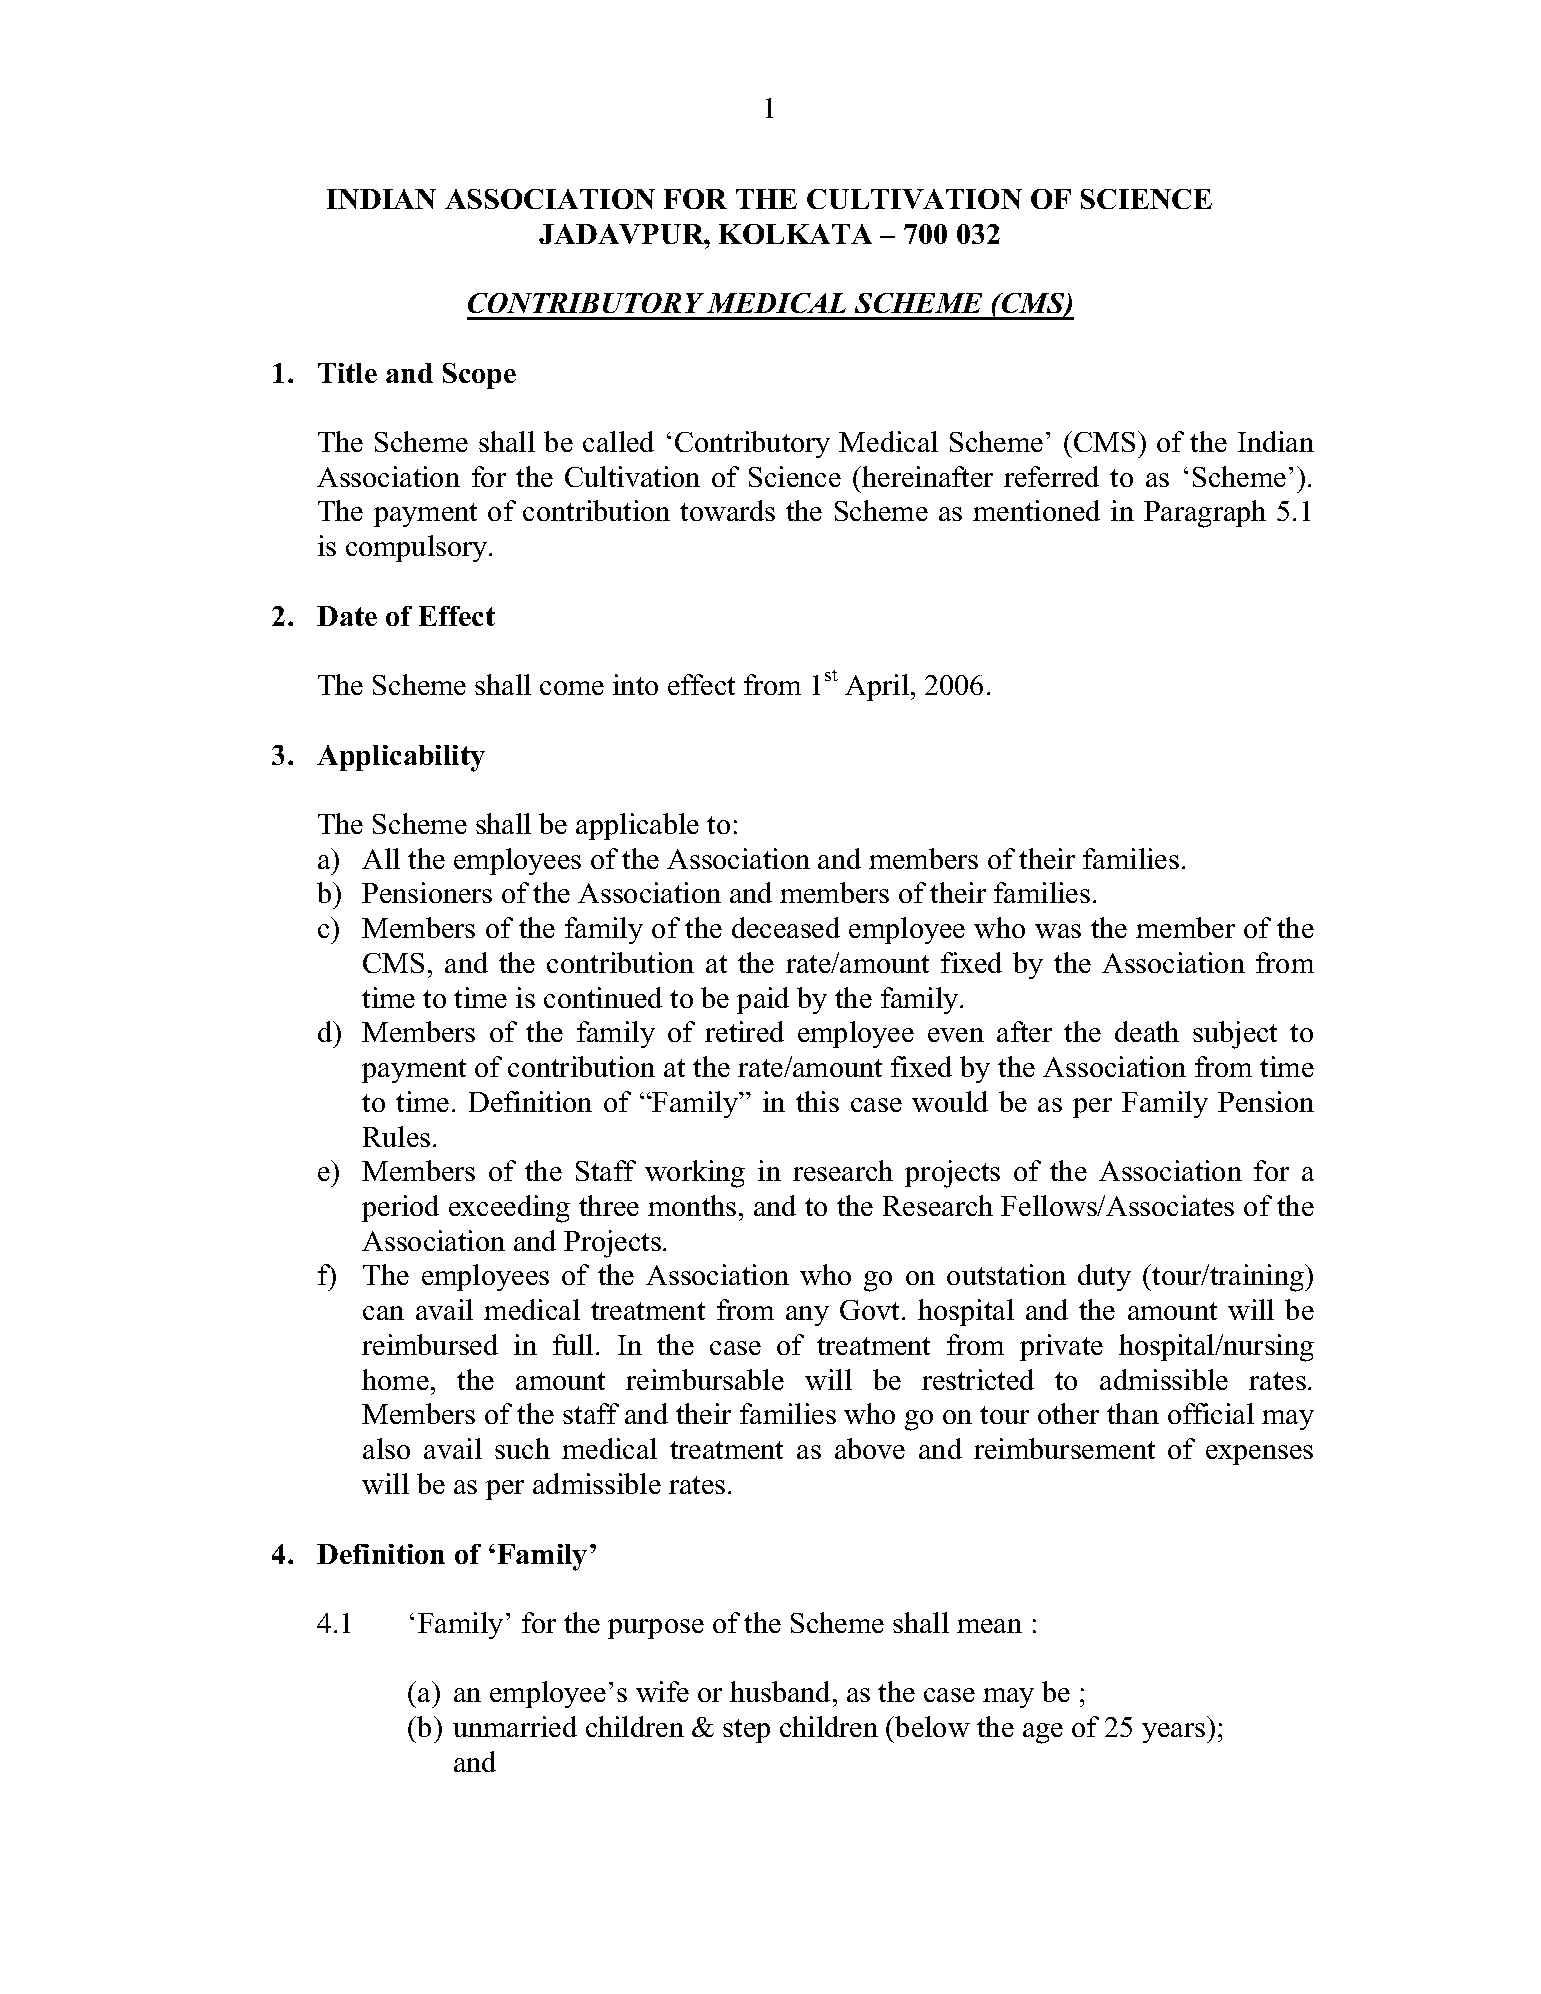 This page has height=1994, width=1541. Describe the element at coordinates (1147, 1031) in the page. I see `death` at that location.
